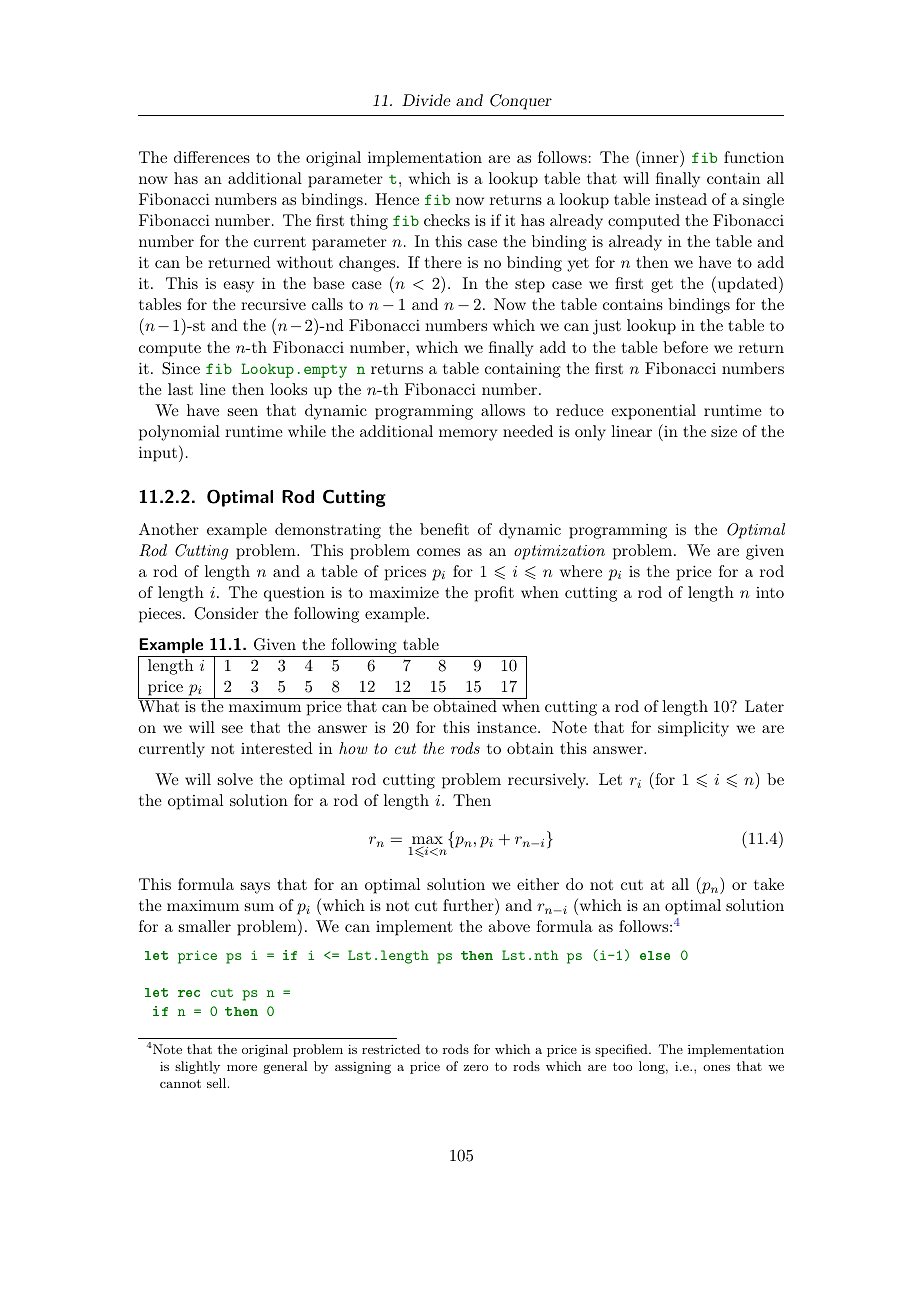 The height and width of the document is (1308, 924). Describe the element at coordinates (255, 888) in the document. I see `says` at that location.
